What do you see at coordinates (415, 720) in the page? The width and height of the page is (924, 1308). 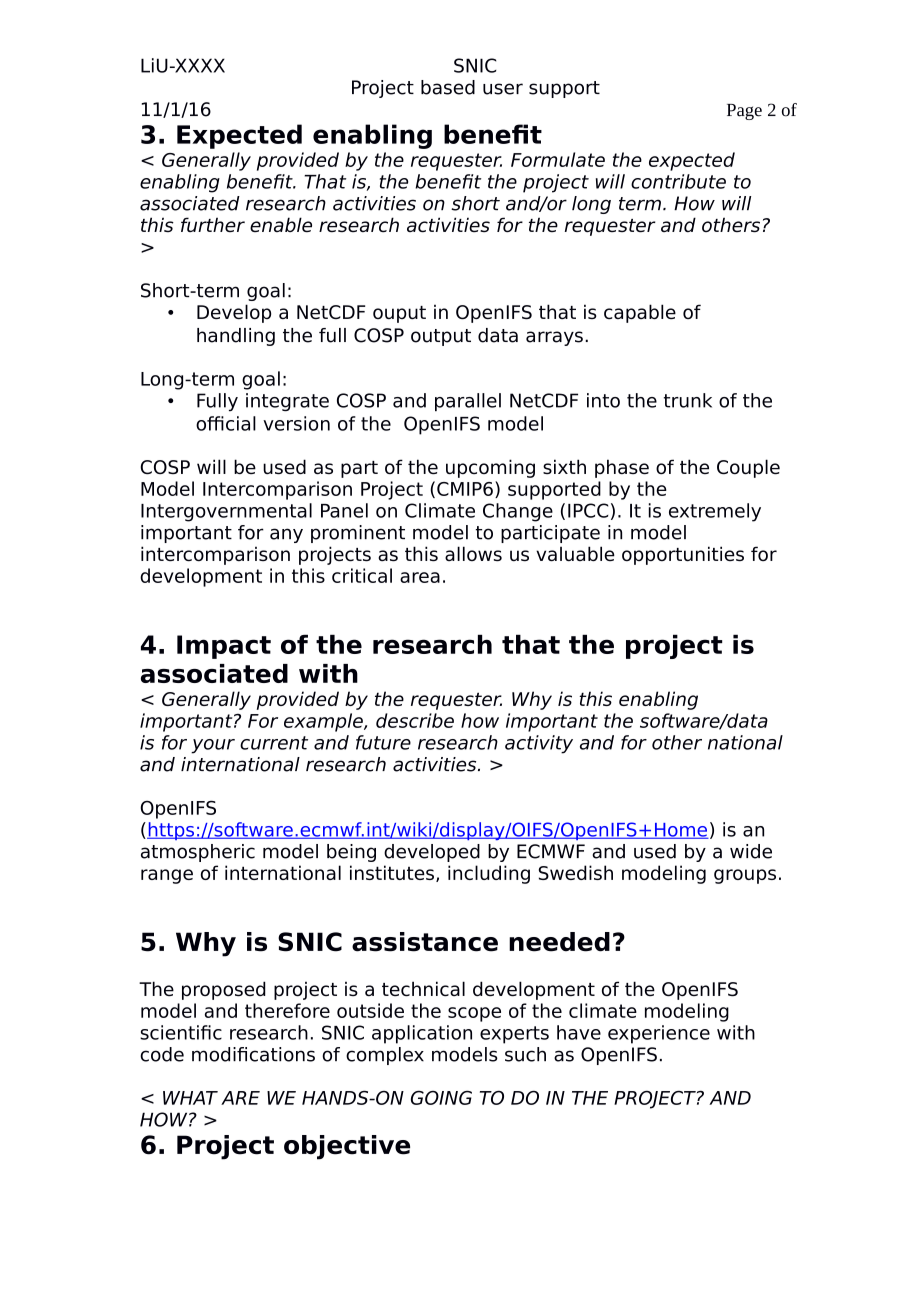 I see `describe` at bounding box center [415, 720].
